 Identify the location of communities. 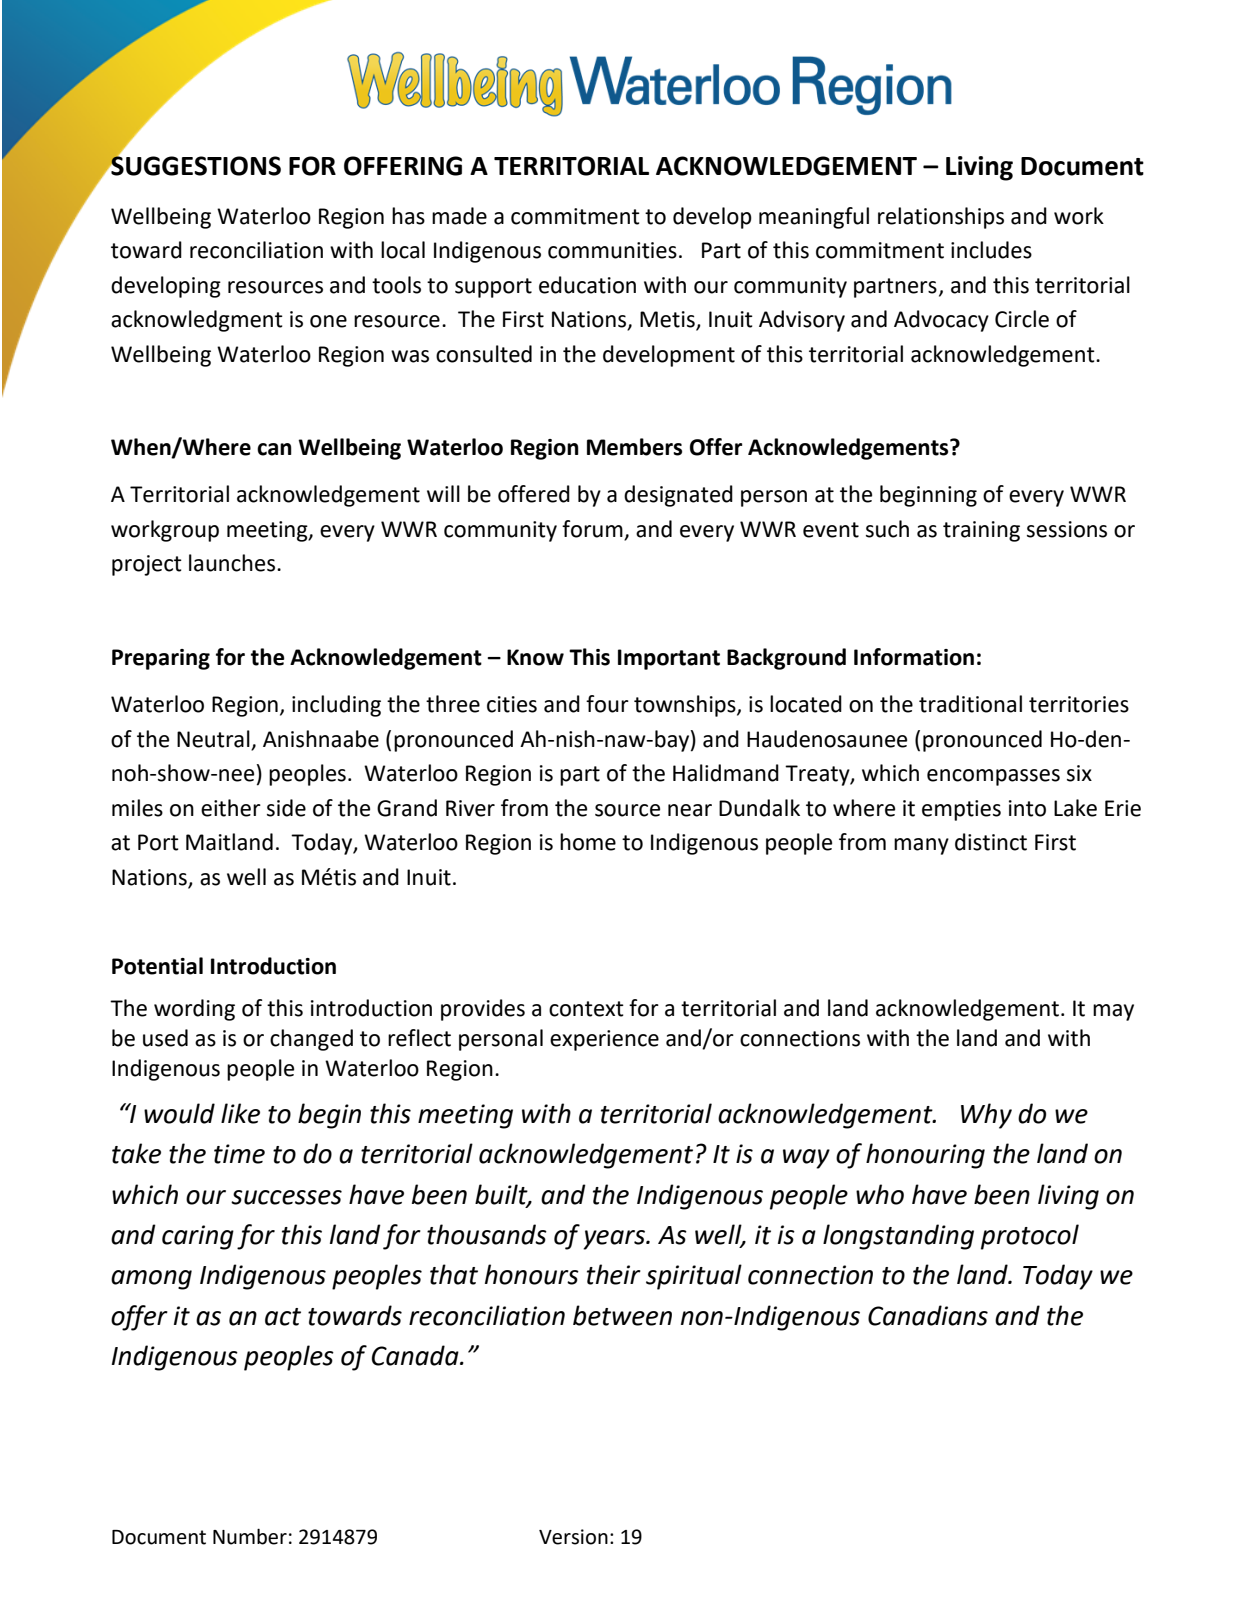
(612, 250).
